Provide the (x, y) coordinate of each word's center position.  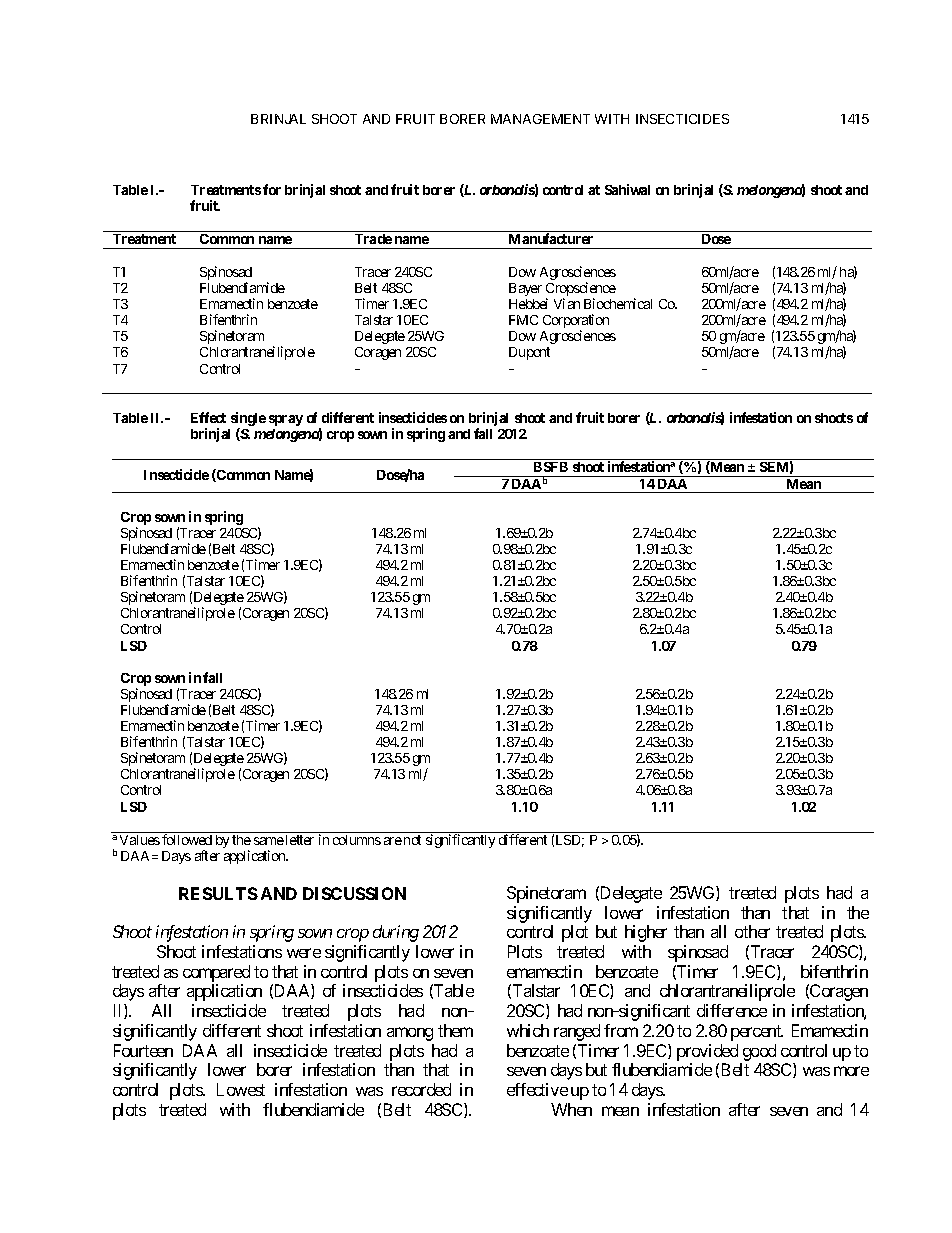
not (412, 840)
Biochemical (618, 303)
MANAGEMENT (540, 119)
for (272, 189)
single (248, 420)
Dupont (529, 353)
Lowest (241, 1089)
